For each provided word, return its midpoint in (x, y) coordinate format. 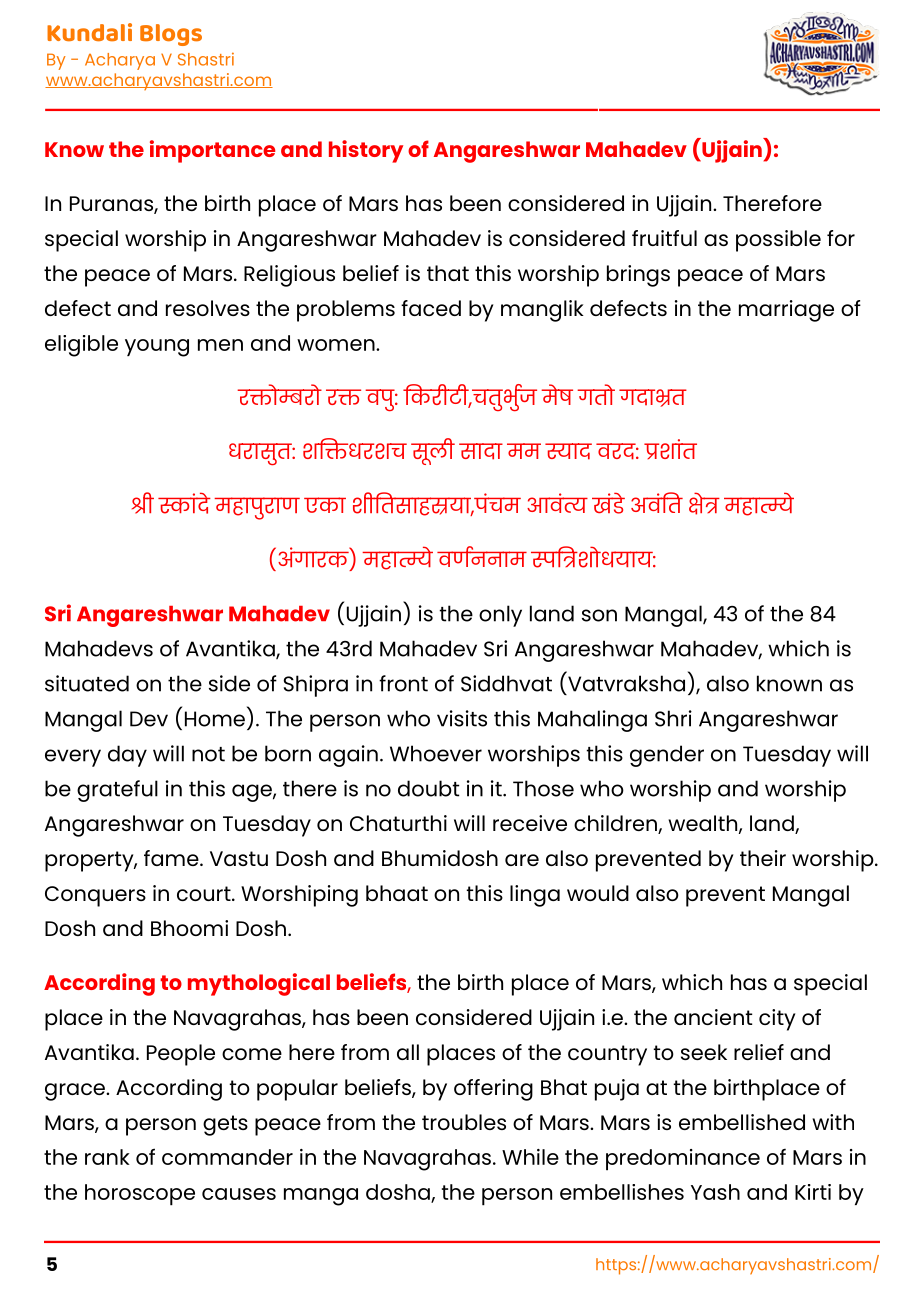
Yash (715, 1192)
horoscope (140, 1195)
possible (778, 241)
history (366, 151)
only (500, 616)
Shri (673, 718)
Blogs (171, 35)
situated (87, 683)
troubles (464, 1122)
